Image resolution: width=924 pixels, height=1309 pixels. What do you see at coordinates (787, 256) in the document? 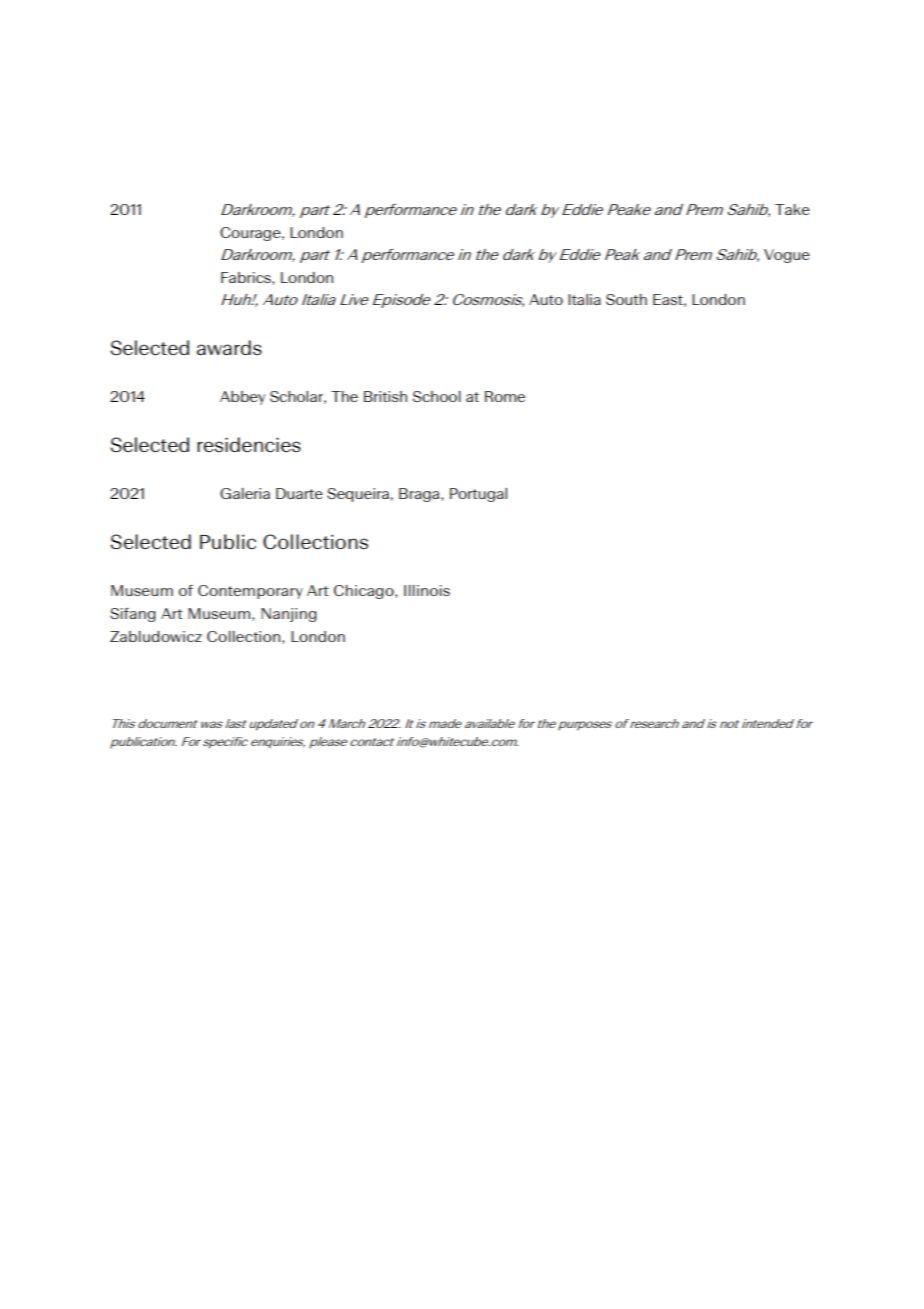
I see `Vogue` at bounding box center [787, 256].
